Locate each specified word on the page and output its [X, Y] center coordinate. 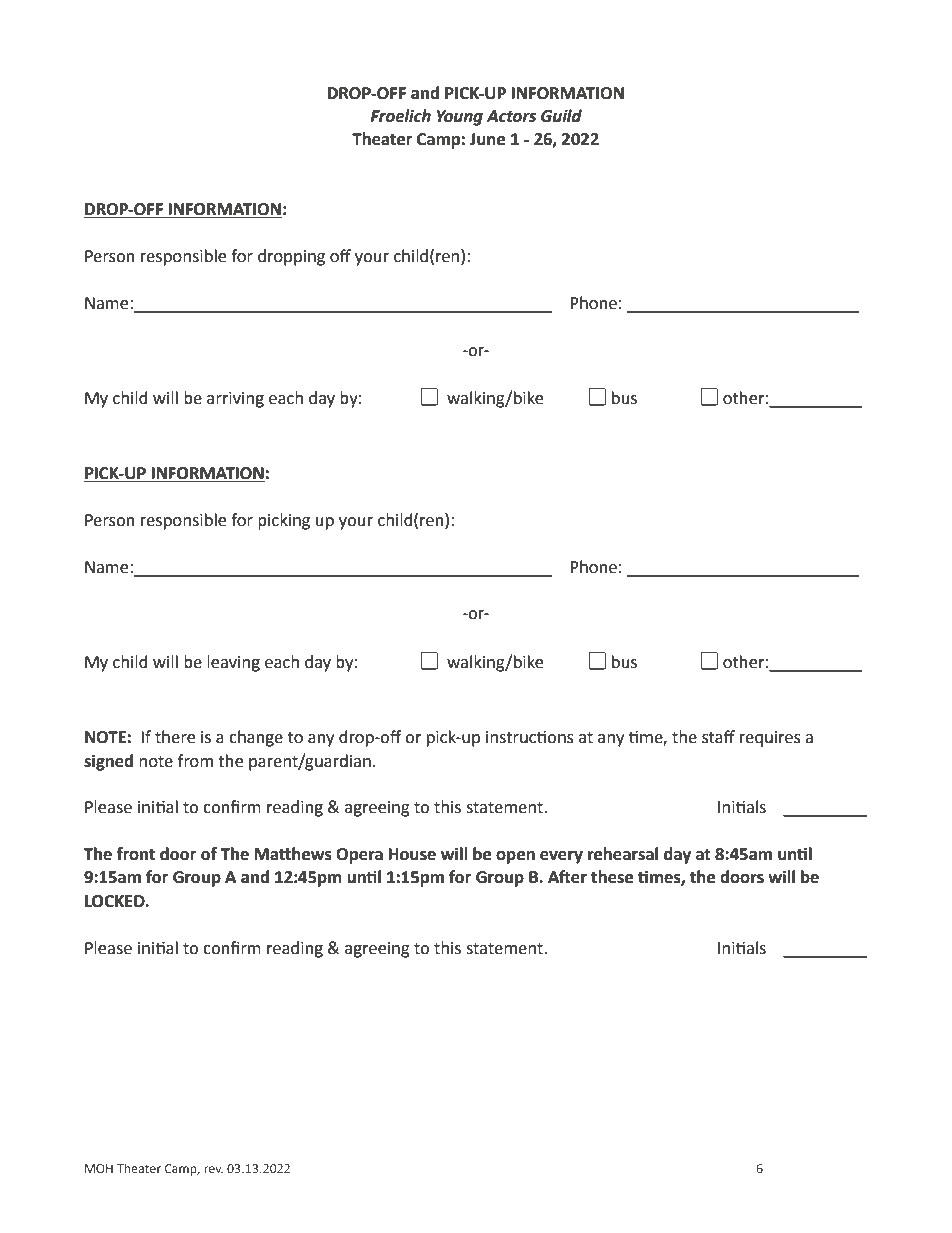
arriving [235, 400]
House [412, 854]
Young [460, 118]
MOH [99, 1168]
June [487, 139]
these [612, 877]
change [256, 738]
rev [213, 1169]
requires [770, 739]
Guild [561, 116]
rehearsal [623, 854]
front [136, 854]
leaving [233, 663]
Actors [511, 116]
